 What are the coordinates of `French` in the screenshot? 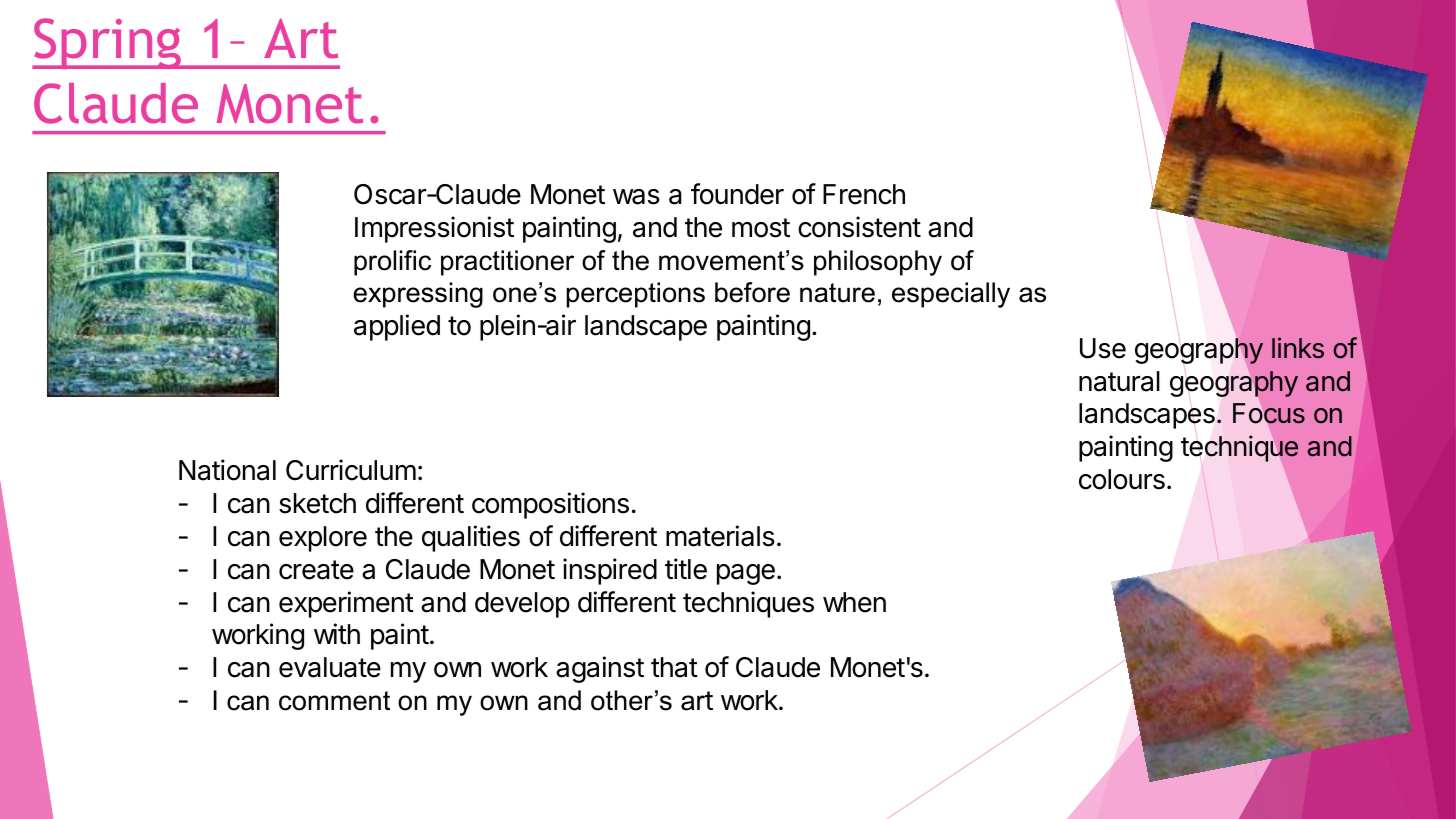 It's located at (864, 194).
